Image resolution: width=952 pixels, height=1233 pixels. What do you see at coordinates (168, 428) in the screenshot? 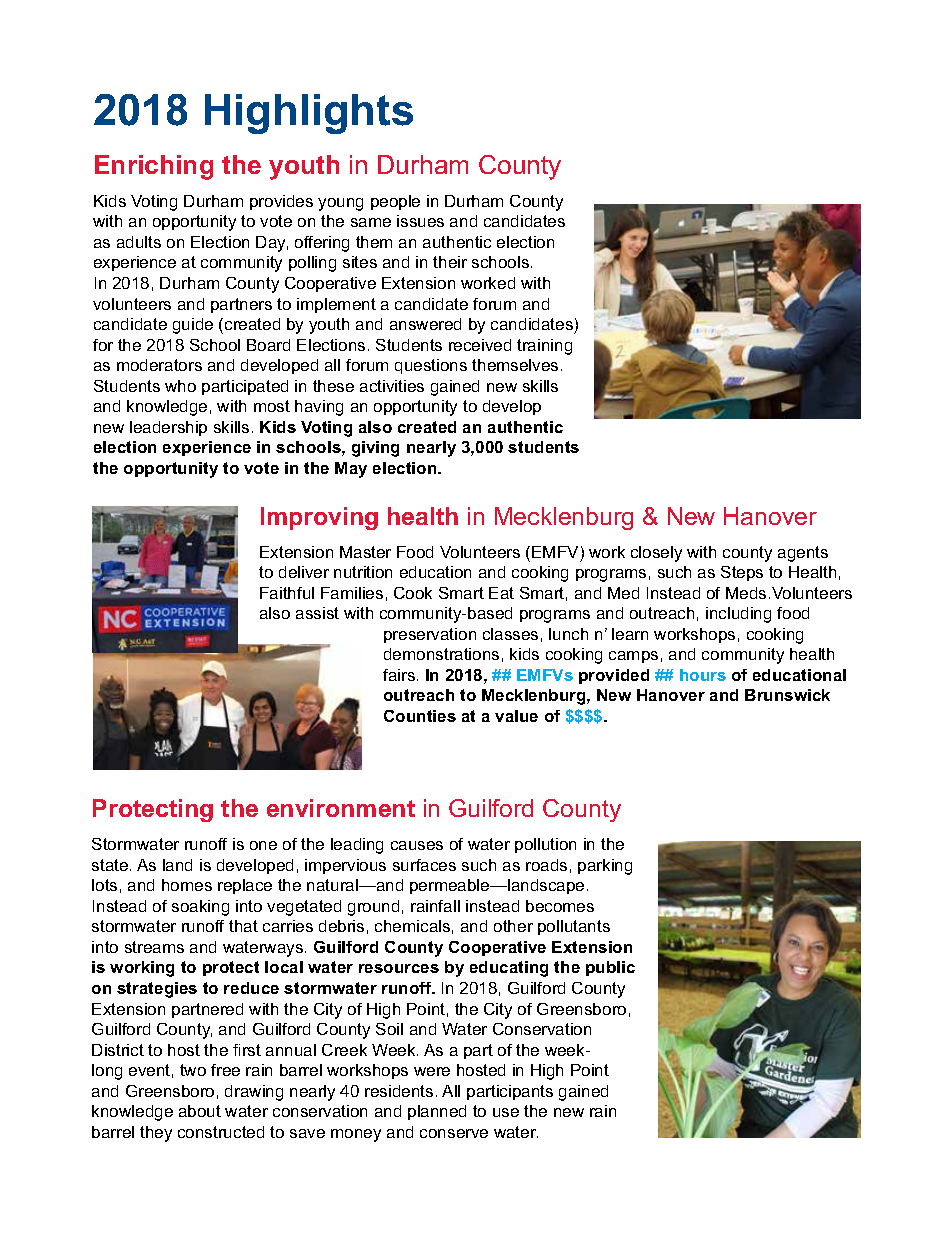
I see `leadership` at bounding box center [168, 428].
